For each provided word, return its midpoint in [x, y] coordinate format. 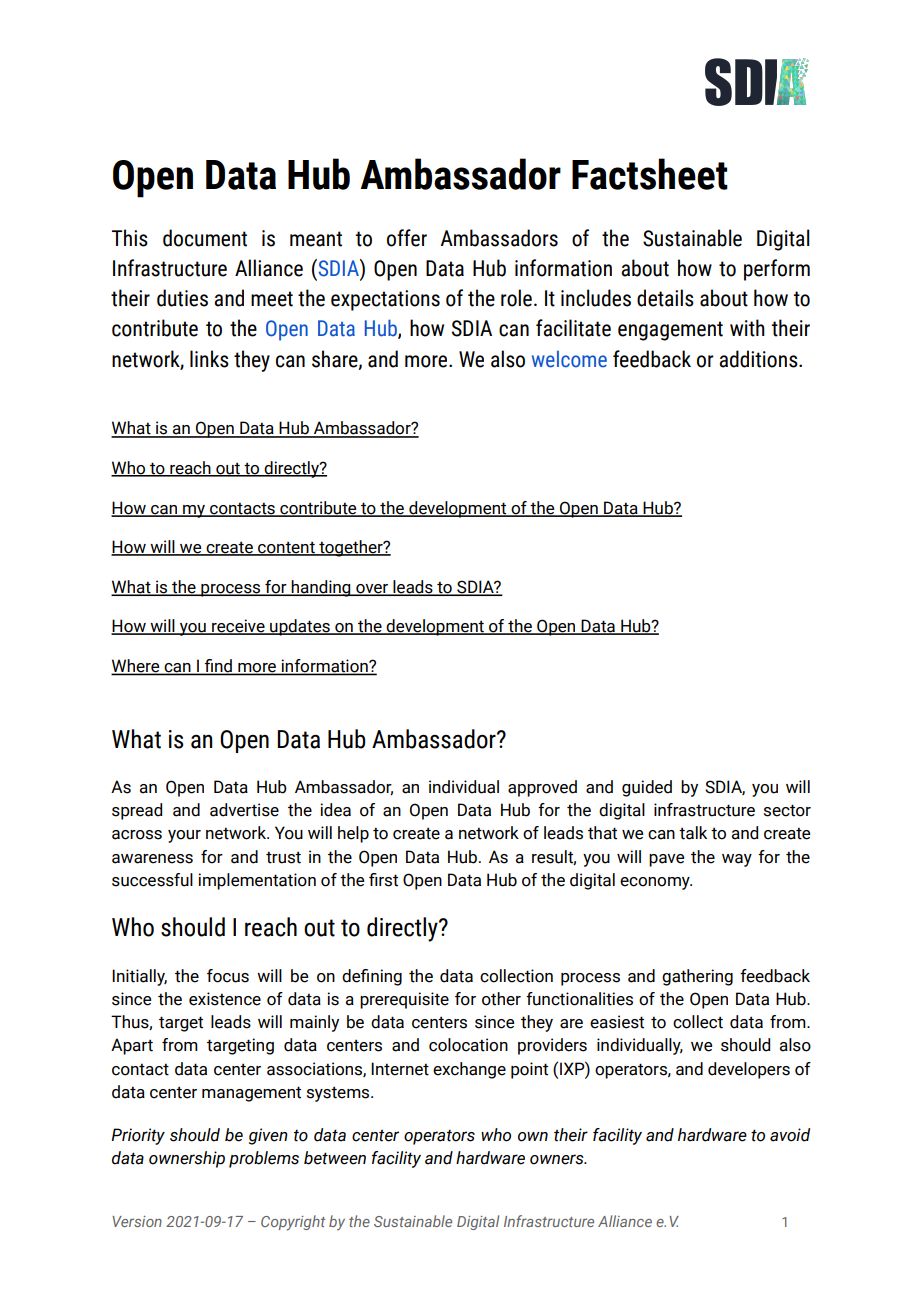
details [665, 298]
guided [647, 788]
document [205, 238]
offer [407, 238]
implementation [257, 881]
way [737, 860]
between [335, 1158]
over [372, 589]
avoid [790, 1135]
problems [264, 1159]
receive [238, 627]
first [383, 880]
